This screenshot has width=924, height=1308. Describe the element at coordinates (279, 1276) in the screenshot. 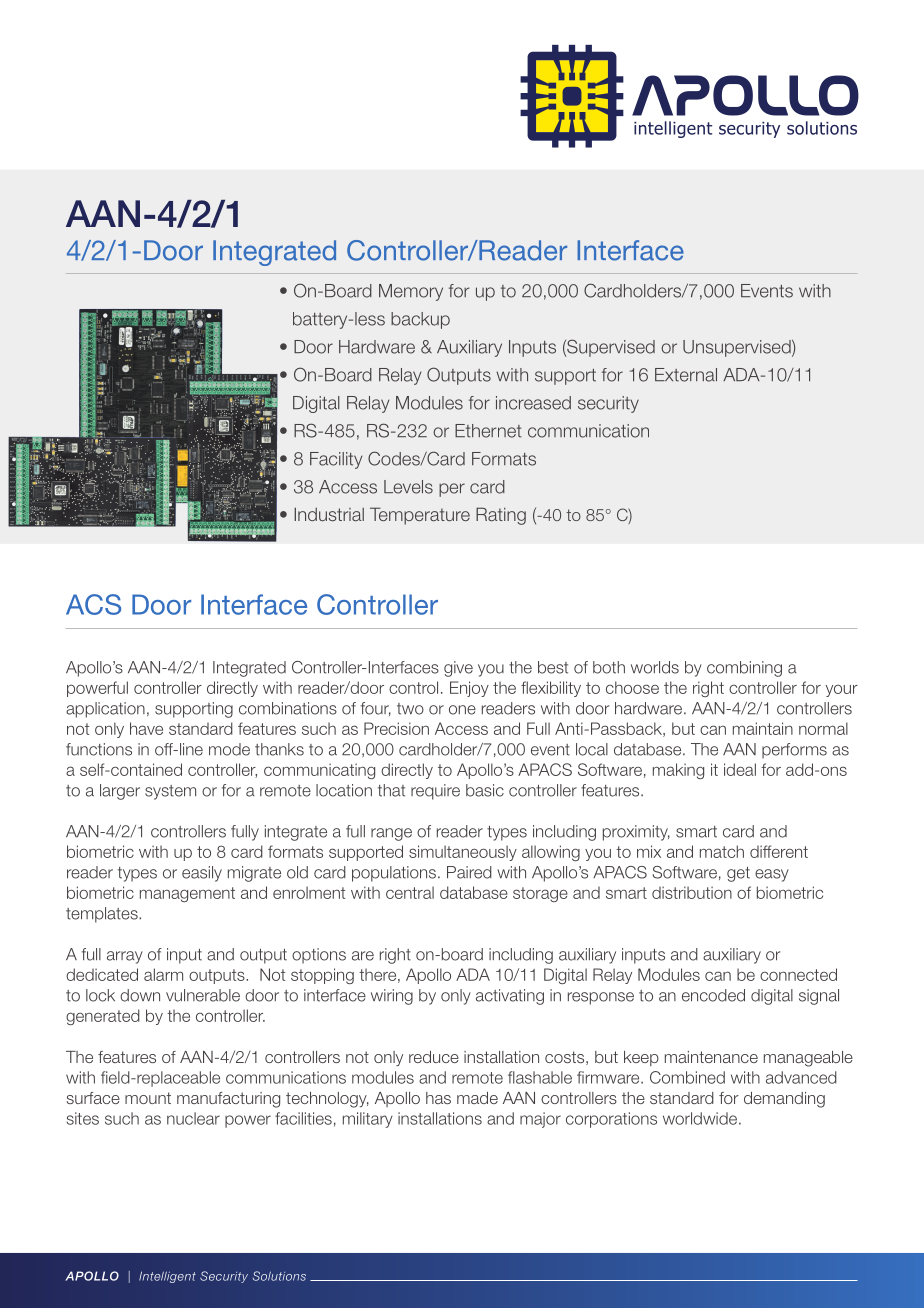

I see `Solutions` at that location.
